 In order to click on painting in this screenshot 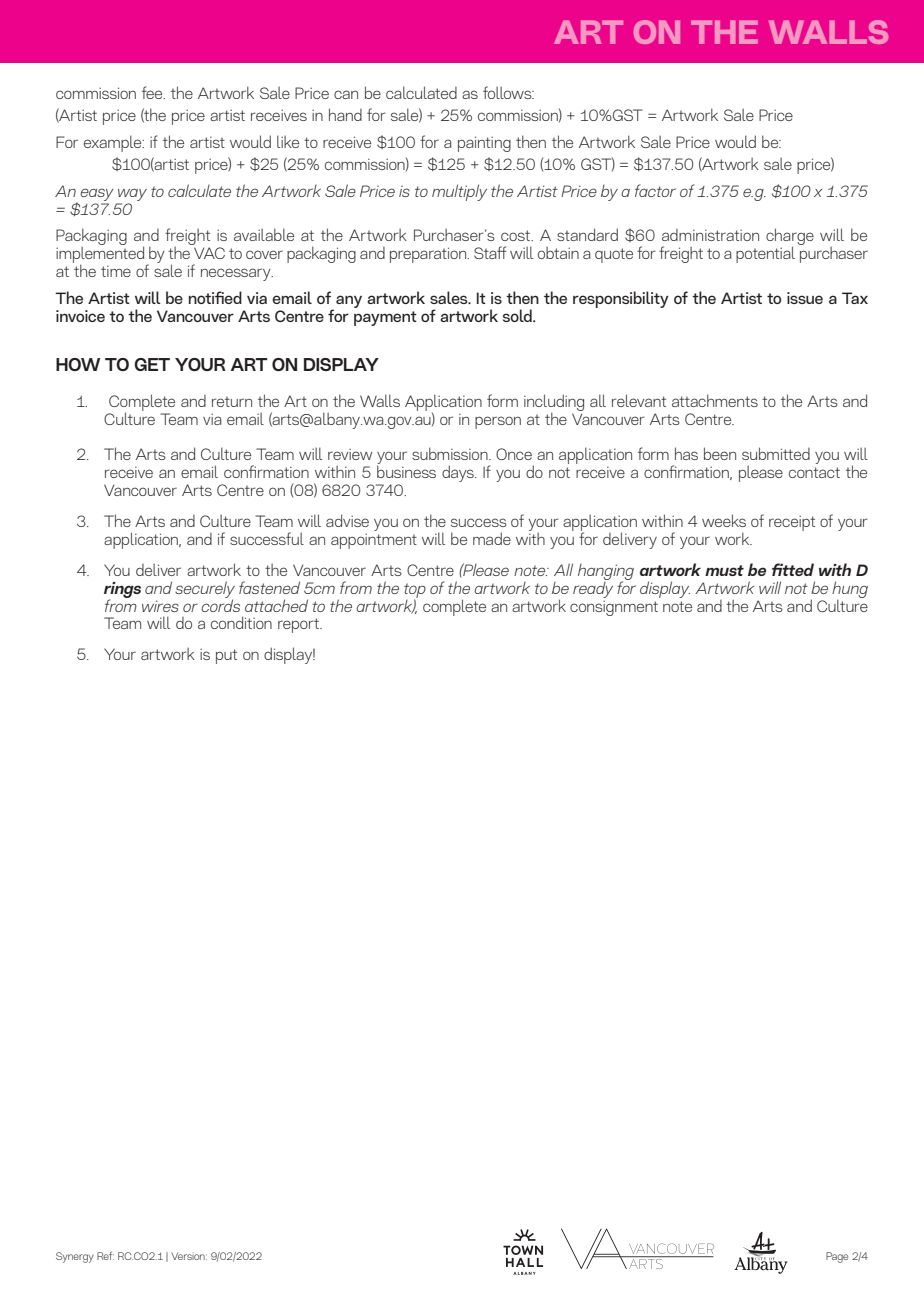, I will do `click(484, 144)`.
